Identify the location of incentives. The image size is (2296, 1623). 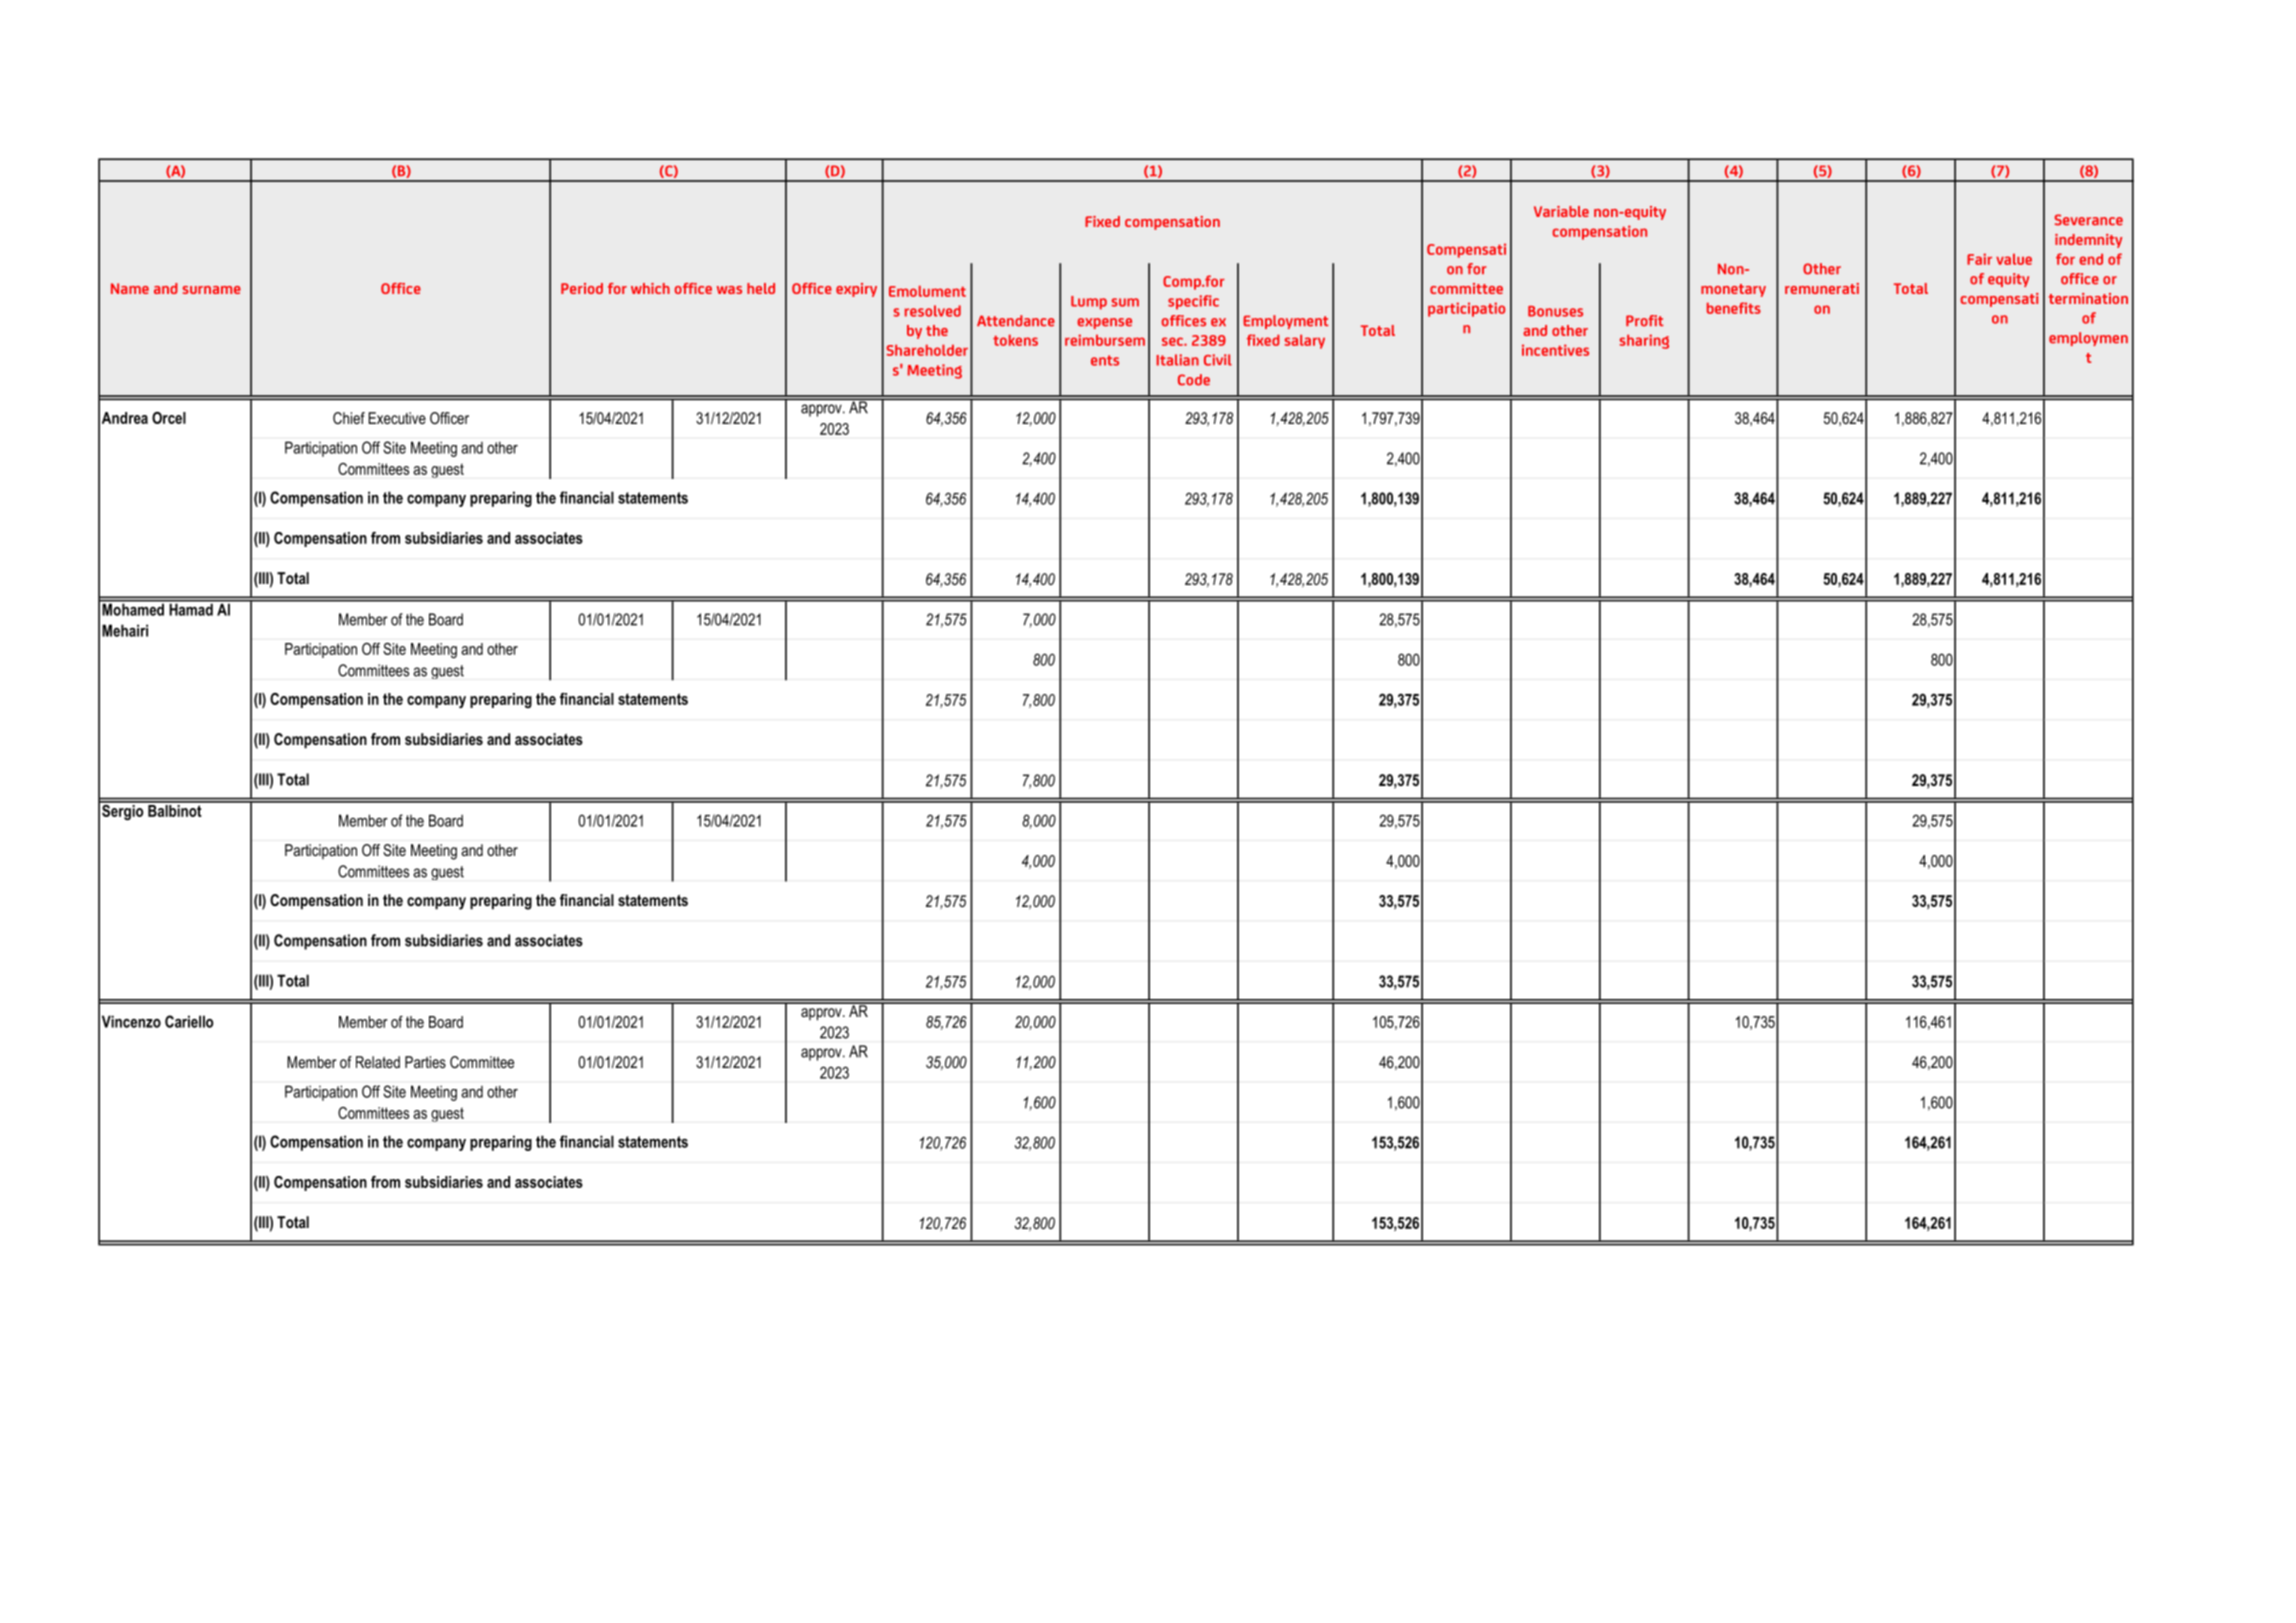
(1555, 350).
